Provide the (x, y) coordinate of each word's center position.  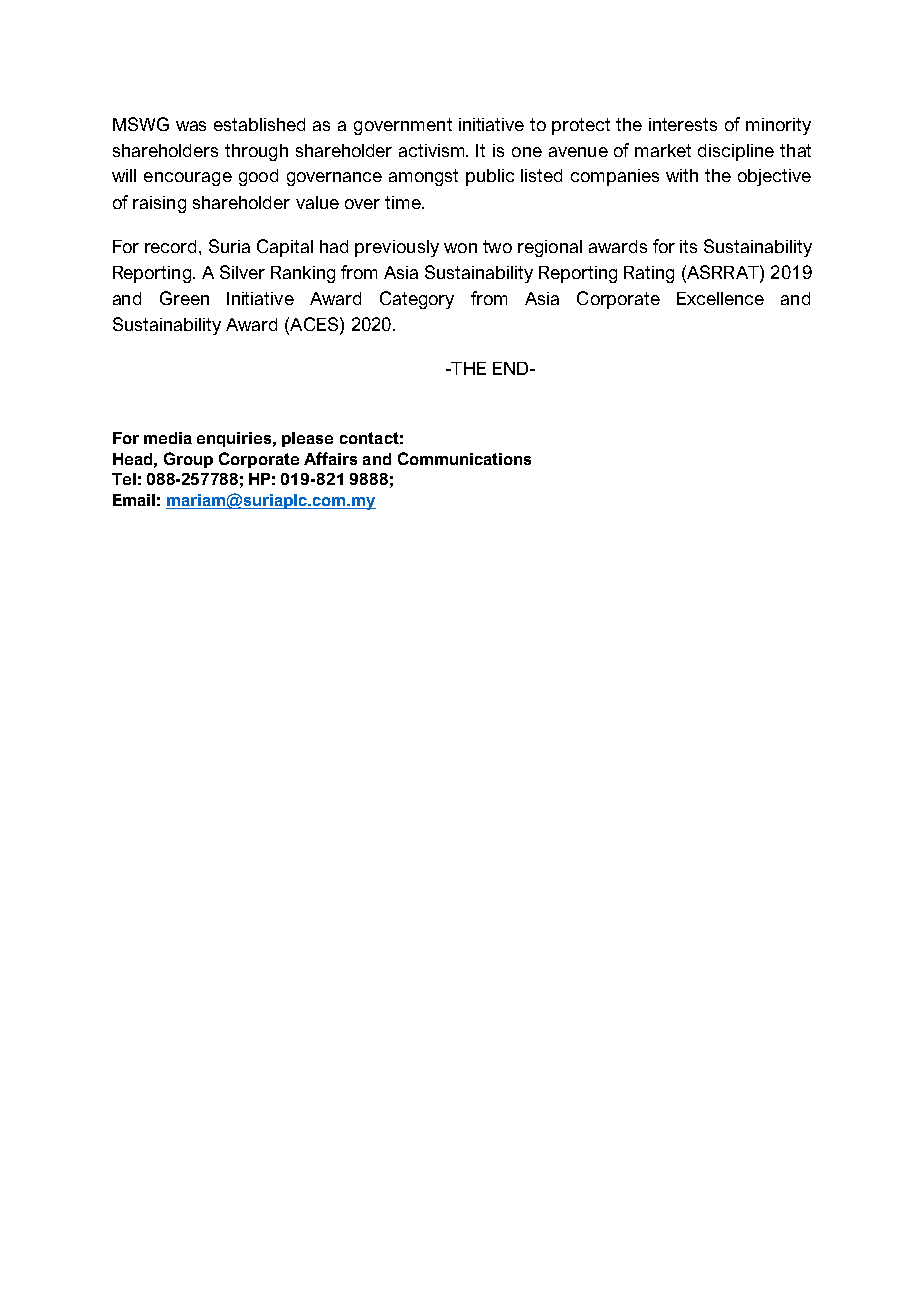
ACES (314, 324)
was (191, 126)
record (172, 246)
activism (433, 150)
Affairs (330, 458)
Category (417, 300)
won (460, 248)
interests (683, 124)
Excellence (720, 298)
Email (134, 500)
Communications (464, 458)
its (688, 246)
